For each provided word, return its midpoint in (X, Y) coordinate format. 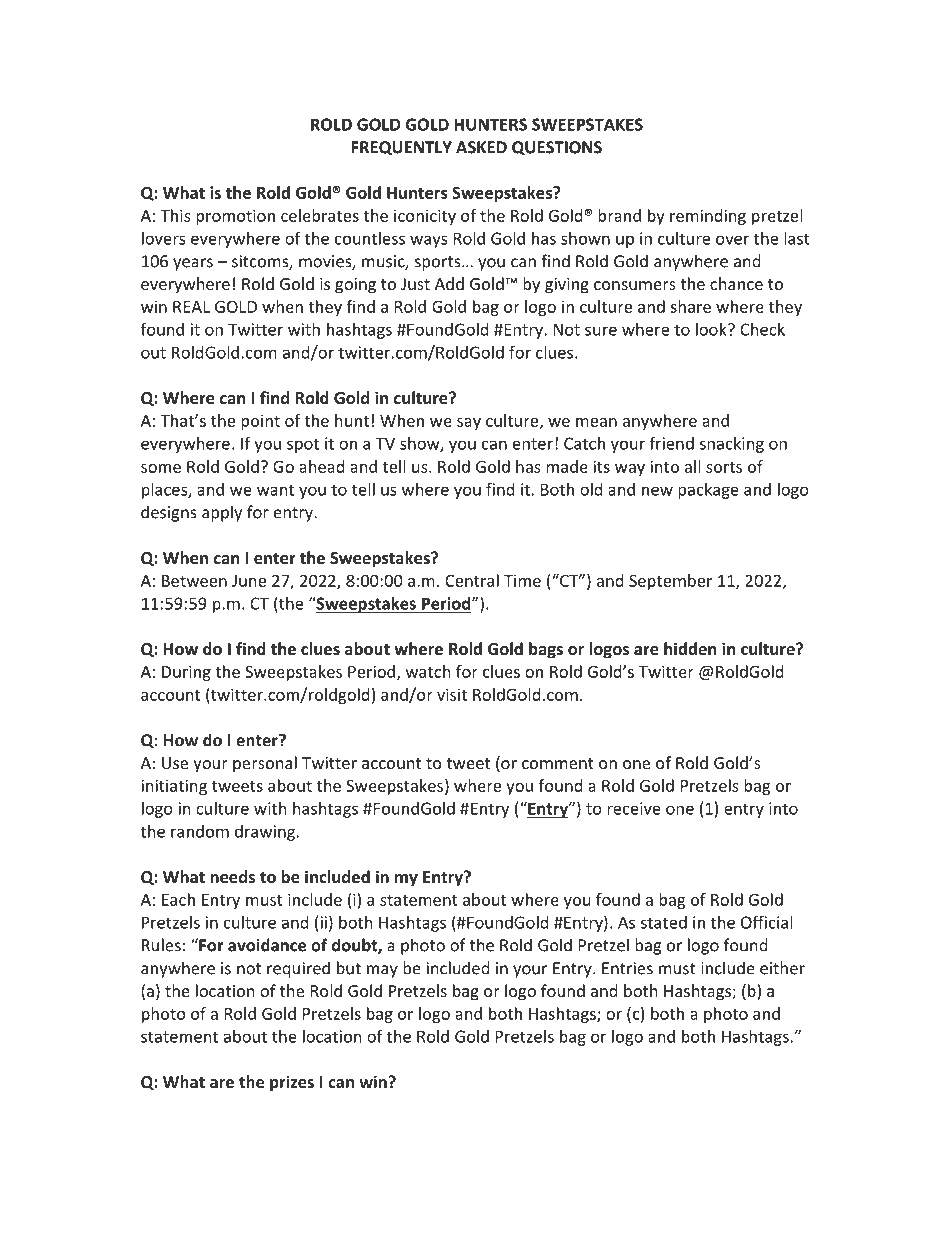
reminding (708, 217)
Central (472, 580)
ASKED (481, 147)
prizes (292, 1083)
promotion (235, 217)
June (249, 581)
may (382, 971)
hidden (690, 648)
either (782, 968)
